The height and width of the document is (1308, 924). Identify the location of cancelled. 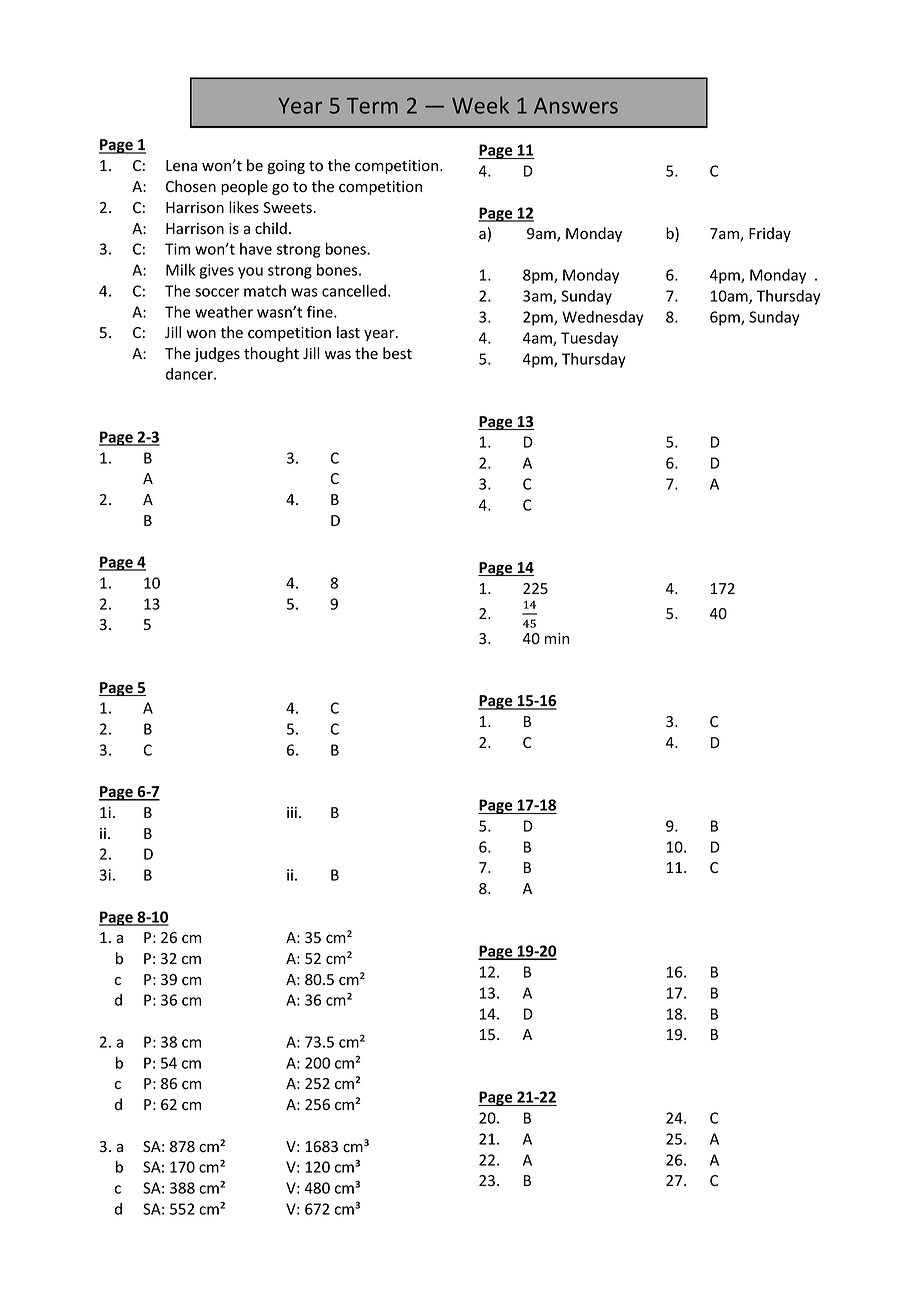
(354, 291).
